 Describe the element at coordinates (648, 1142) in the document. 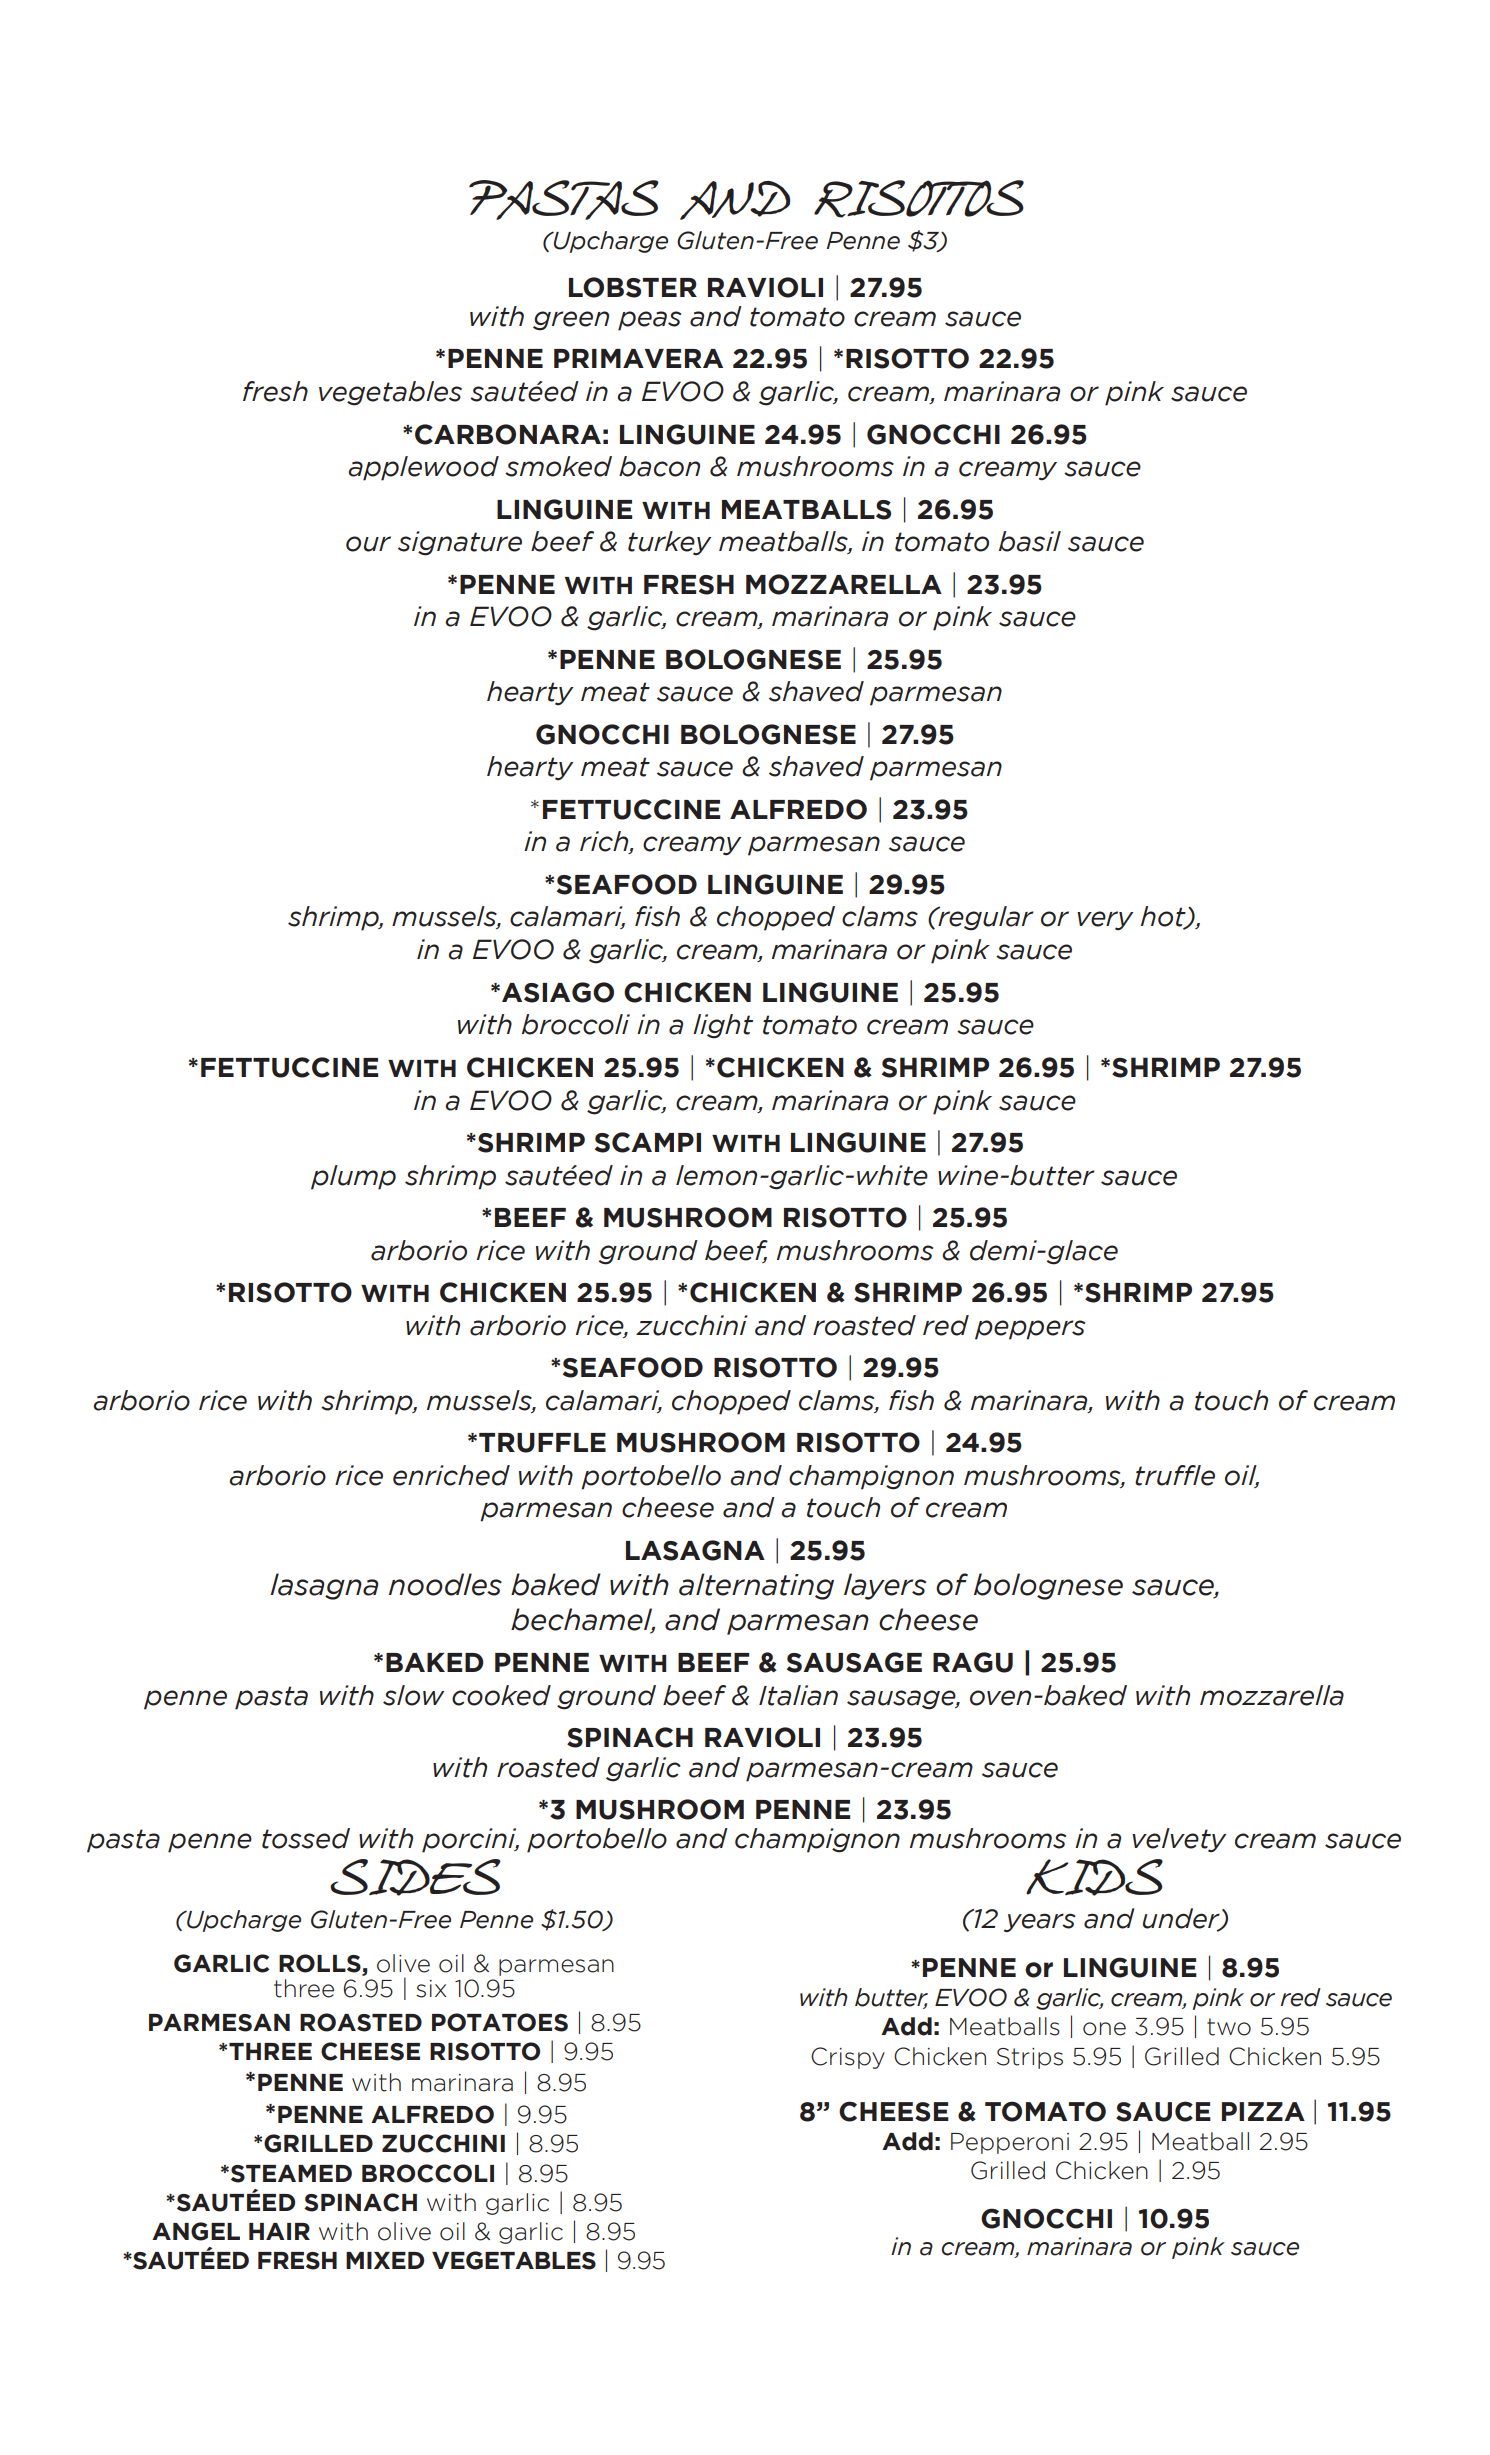

I see `SCAMPI` at that location.
